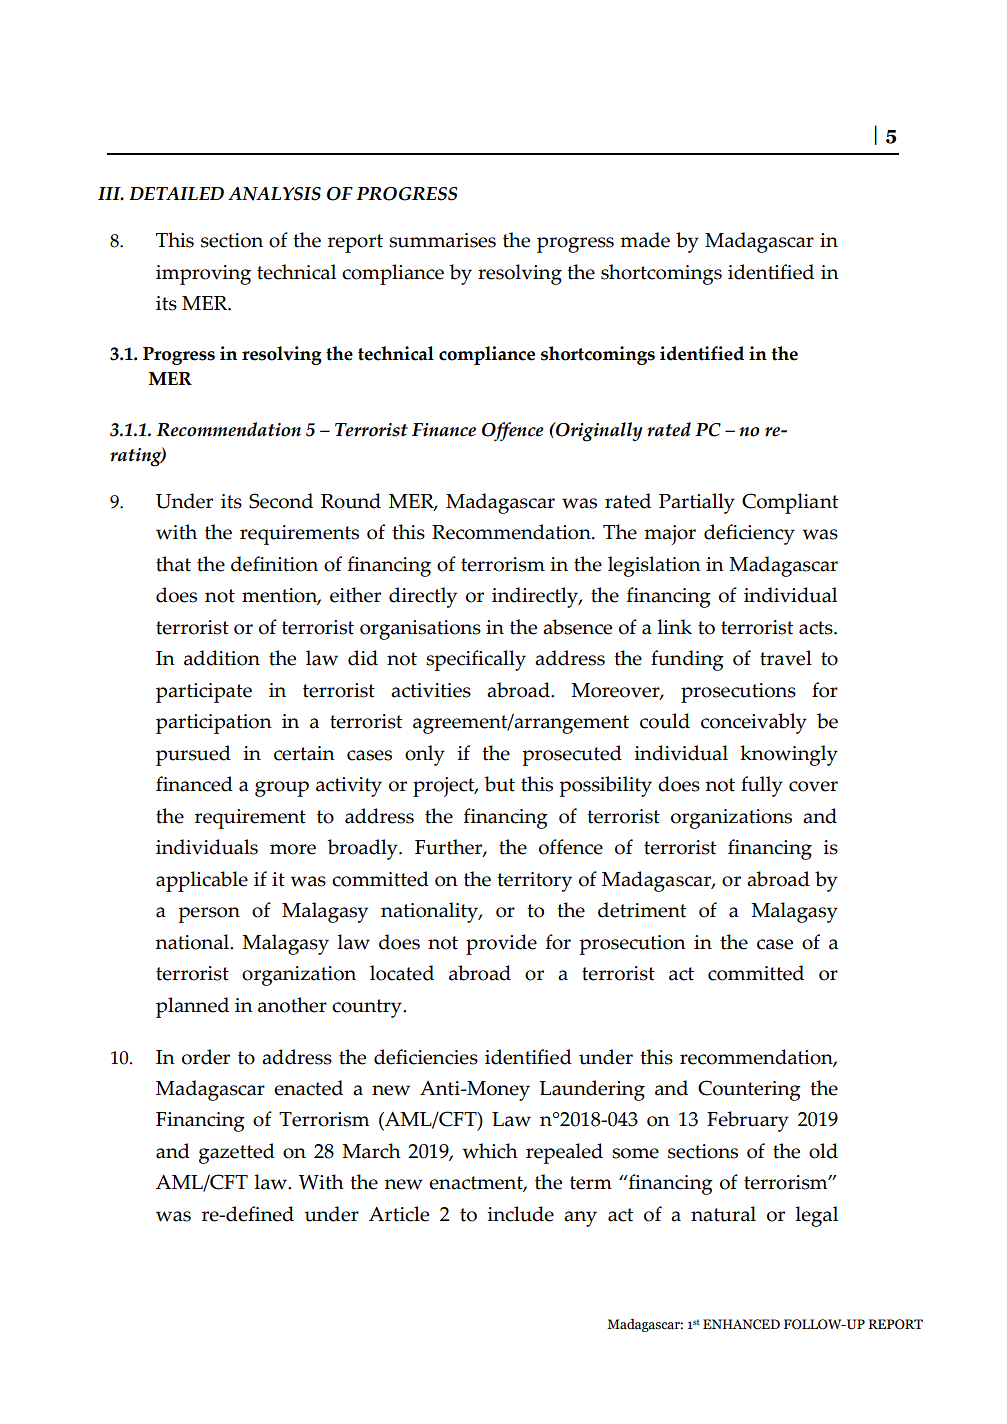 This document has width=1007, height=1424. What do you see at coordinates (442, 240) in the document?
I see `summarises` at bounding box center [442, 240].
